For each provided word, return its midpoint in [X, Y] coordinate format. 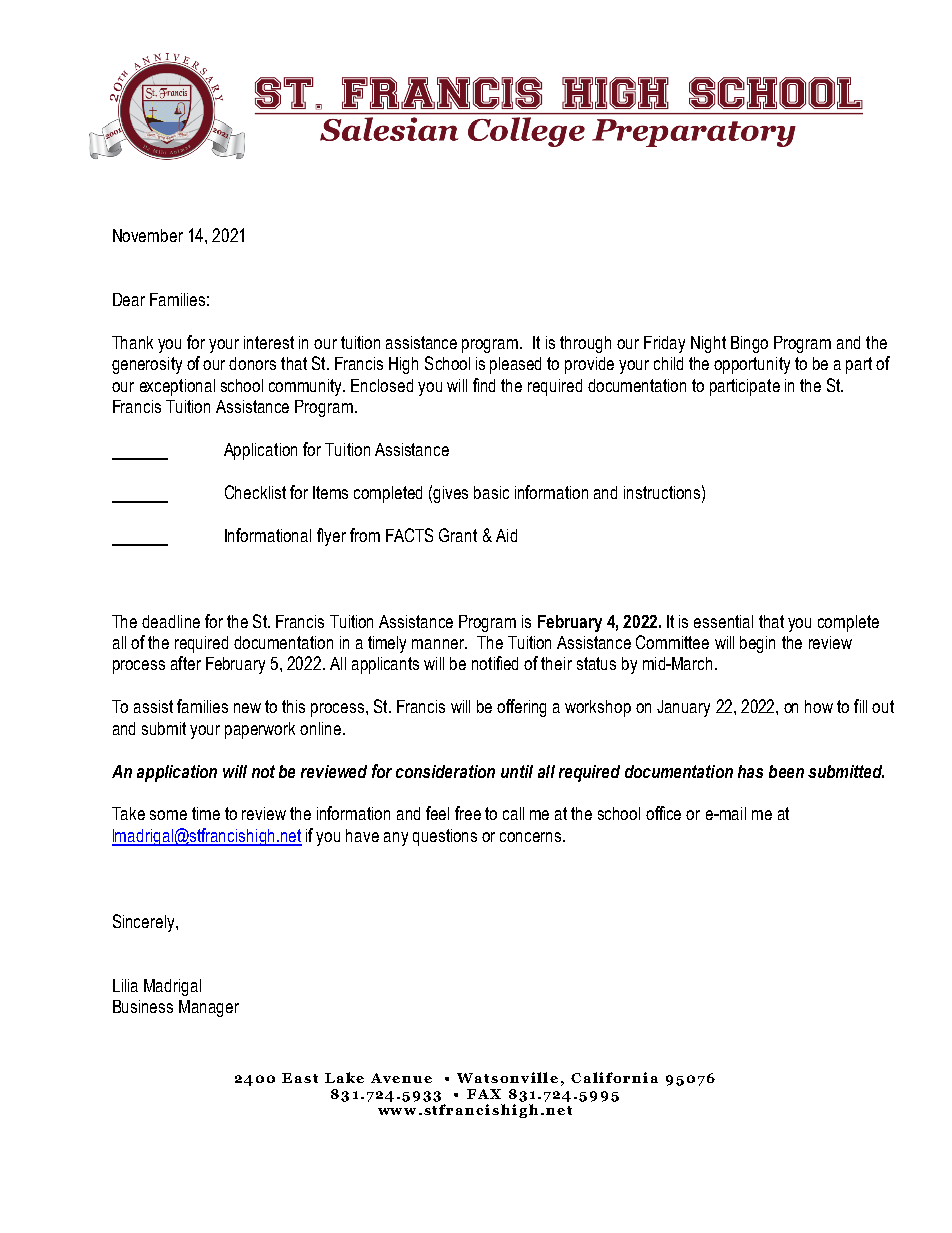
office [663, 813]
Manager [209, 1008]
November [148, 235]
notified [495, 663]
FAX [484, 1094]
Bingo [749, 344]
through [585, 344]
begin [757, 644]
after [186, 663]
